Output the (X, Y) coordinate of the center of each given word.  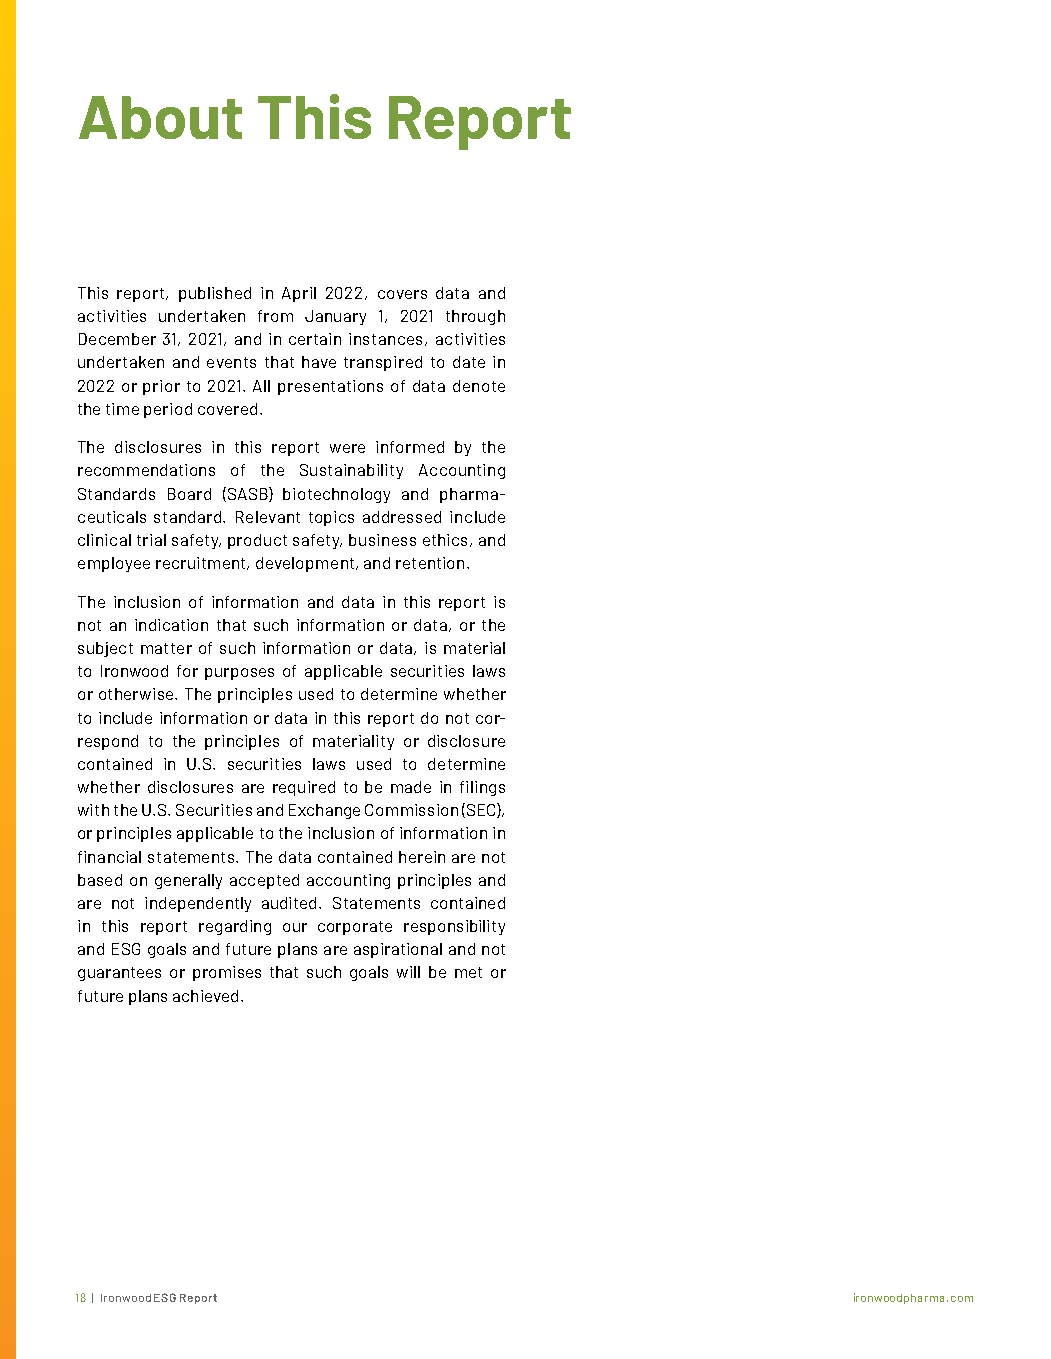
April (299, 294)
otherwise (137, 694)
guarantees (119, 974)
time (122, 409)
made (411, 787)
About (160, 117)
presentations (330, 387)
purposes (239, 674)
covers (402, 294)
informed (410, 447)
